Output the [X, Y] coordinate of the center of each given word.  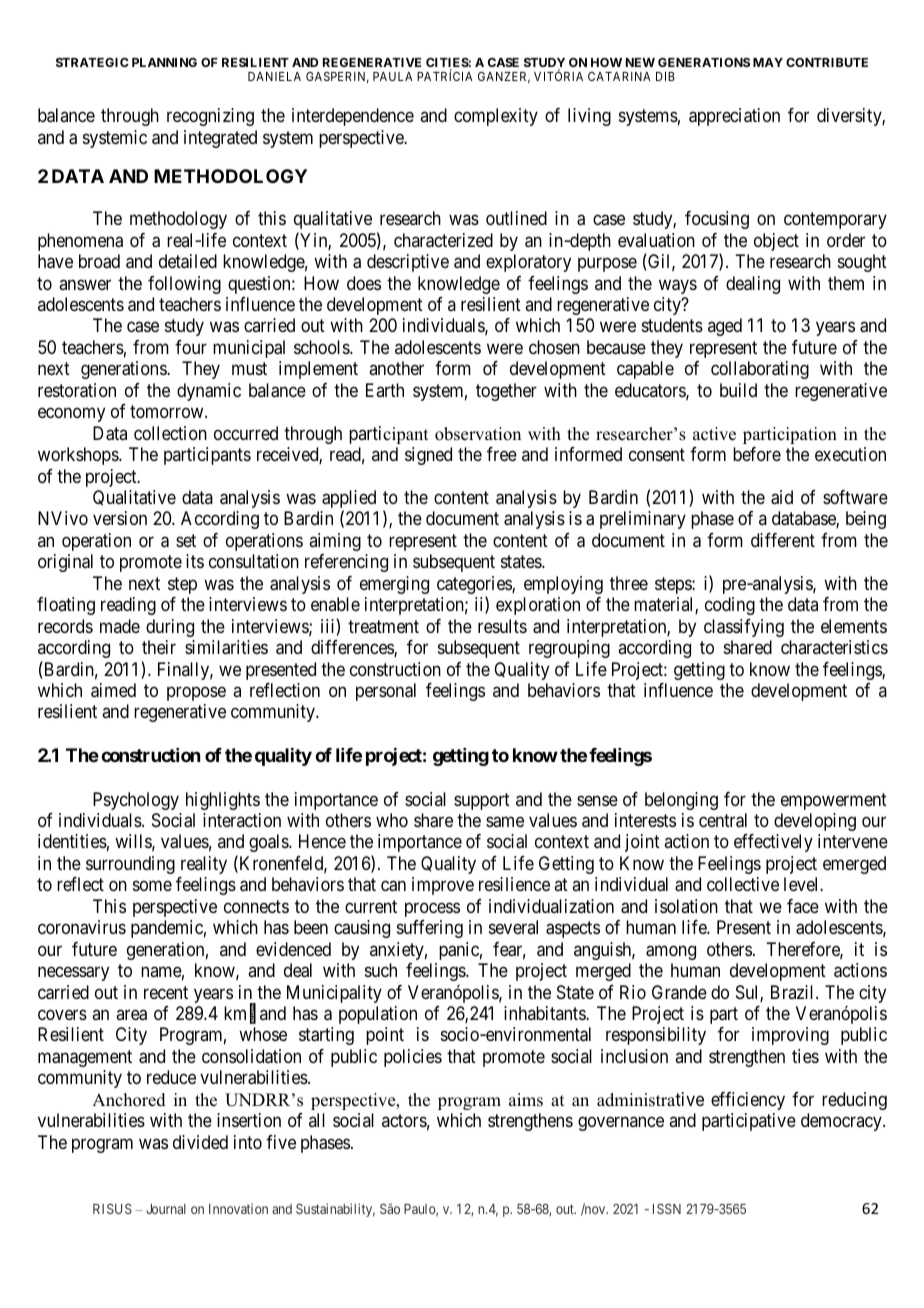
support [482, 801]
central [723, 820]
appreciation [734, 117]
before [757, 454]
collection [170, 433]
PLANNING [164, 62]
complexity [496, 117]
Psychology [136, 801]
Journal [166, 1209]
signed [428, 456]
